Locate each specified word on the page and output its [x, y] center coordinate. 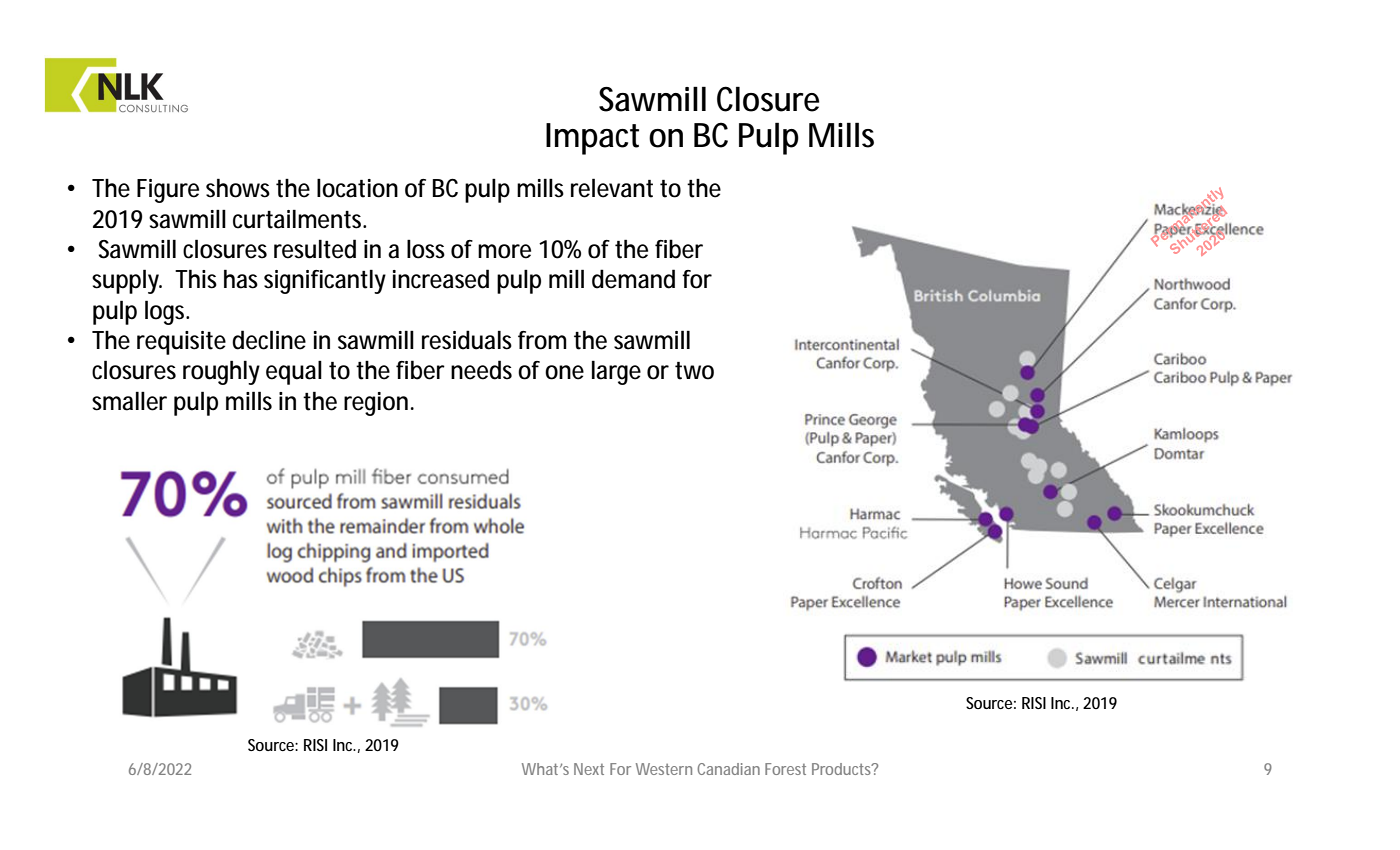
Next [589, 769]
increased [441, 279]
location [357, 188]
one [564, 372]
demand [633, 279]
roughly [221, 372]
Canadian [728, 769]
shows [241, 188]
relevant [612, 188]
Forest [785, 769]
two [694, 371]
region [379, 404]
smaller [129, 401]
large [616, 372]
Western [664, 769]
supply [127, 281]
